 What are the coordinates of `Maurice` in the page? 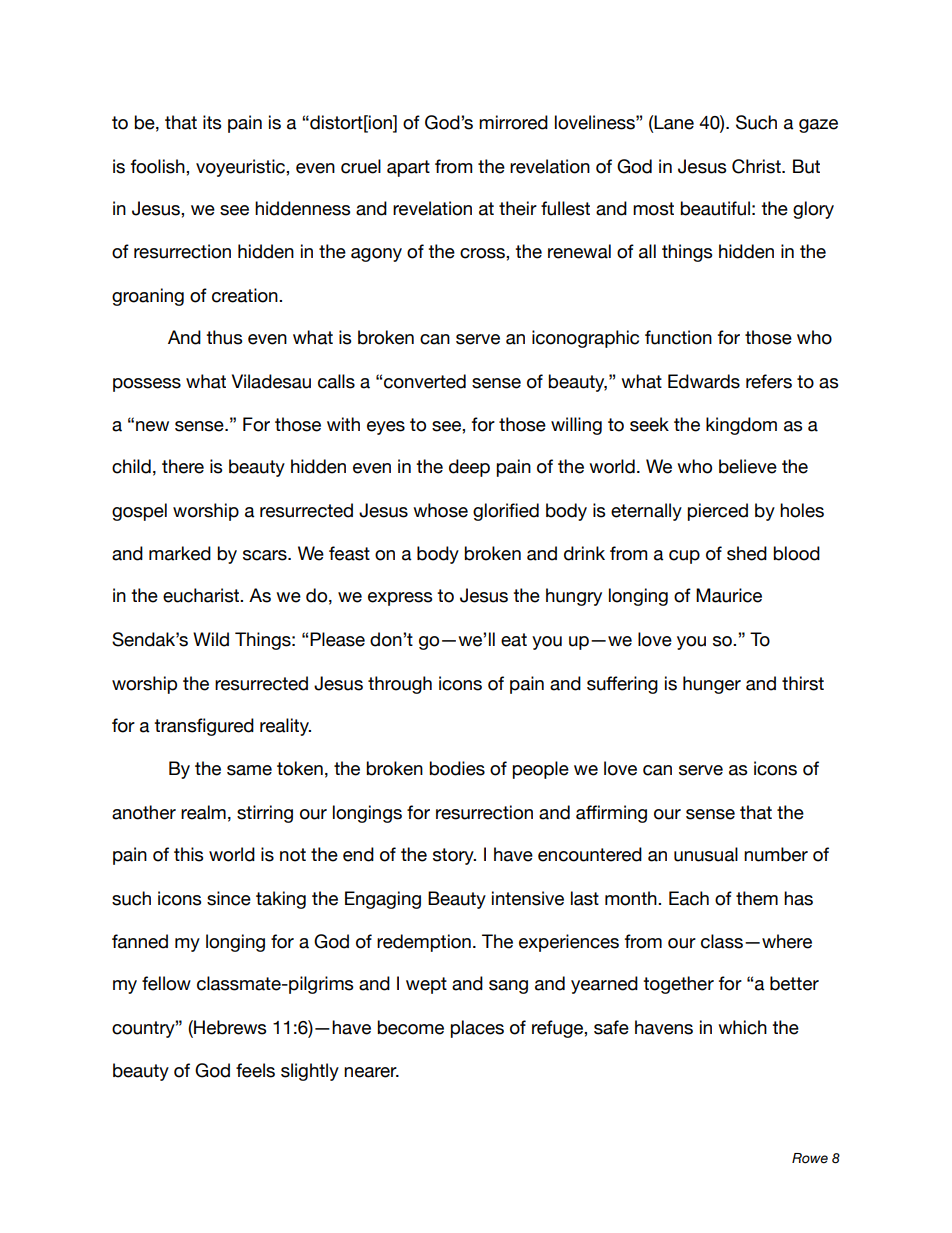 It's located at (729, 595).
